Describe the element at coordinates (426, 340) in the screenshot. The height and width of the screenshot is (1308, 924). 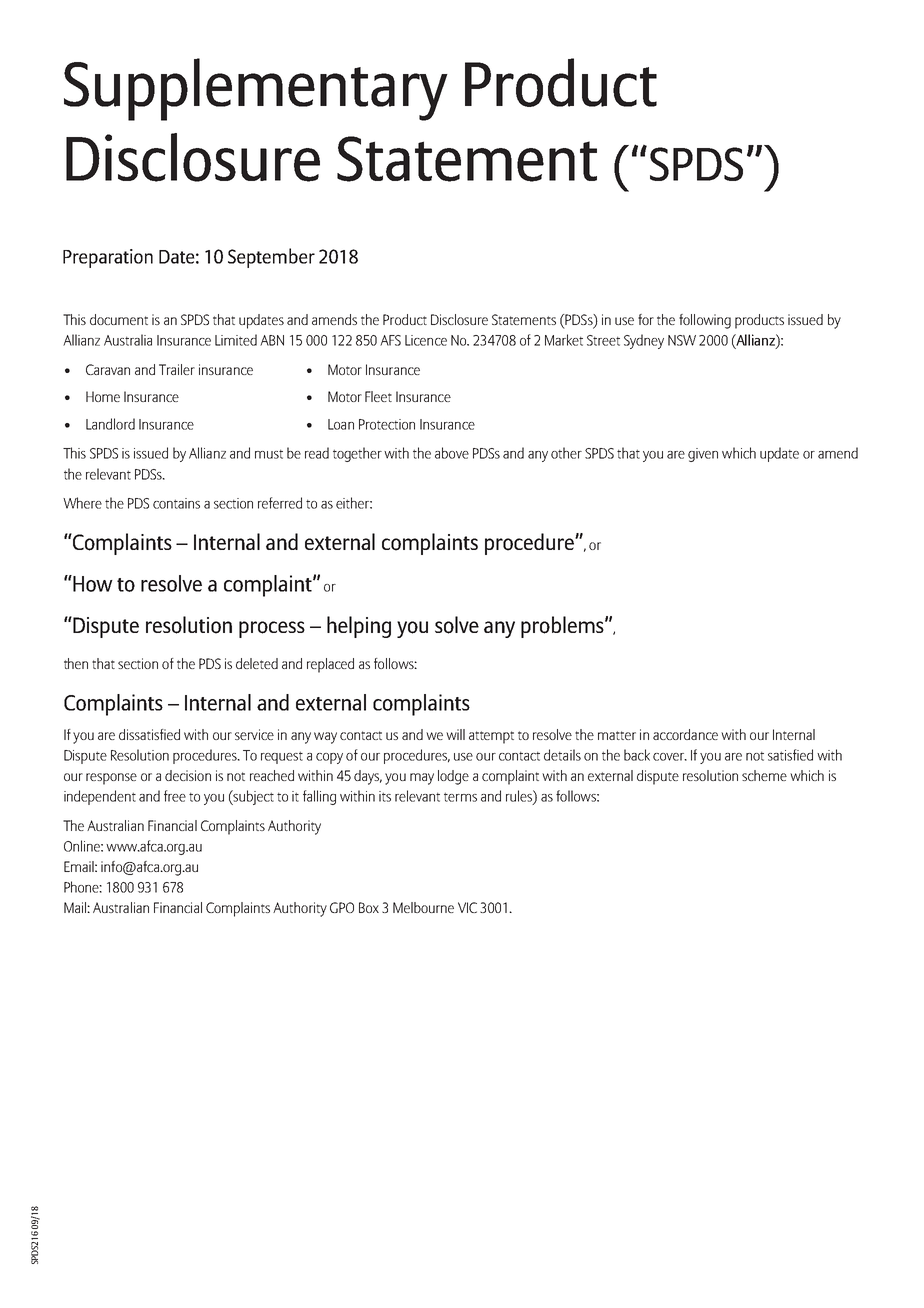
I see `Licence` at that location.
